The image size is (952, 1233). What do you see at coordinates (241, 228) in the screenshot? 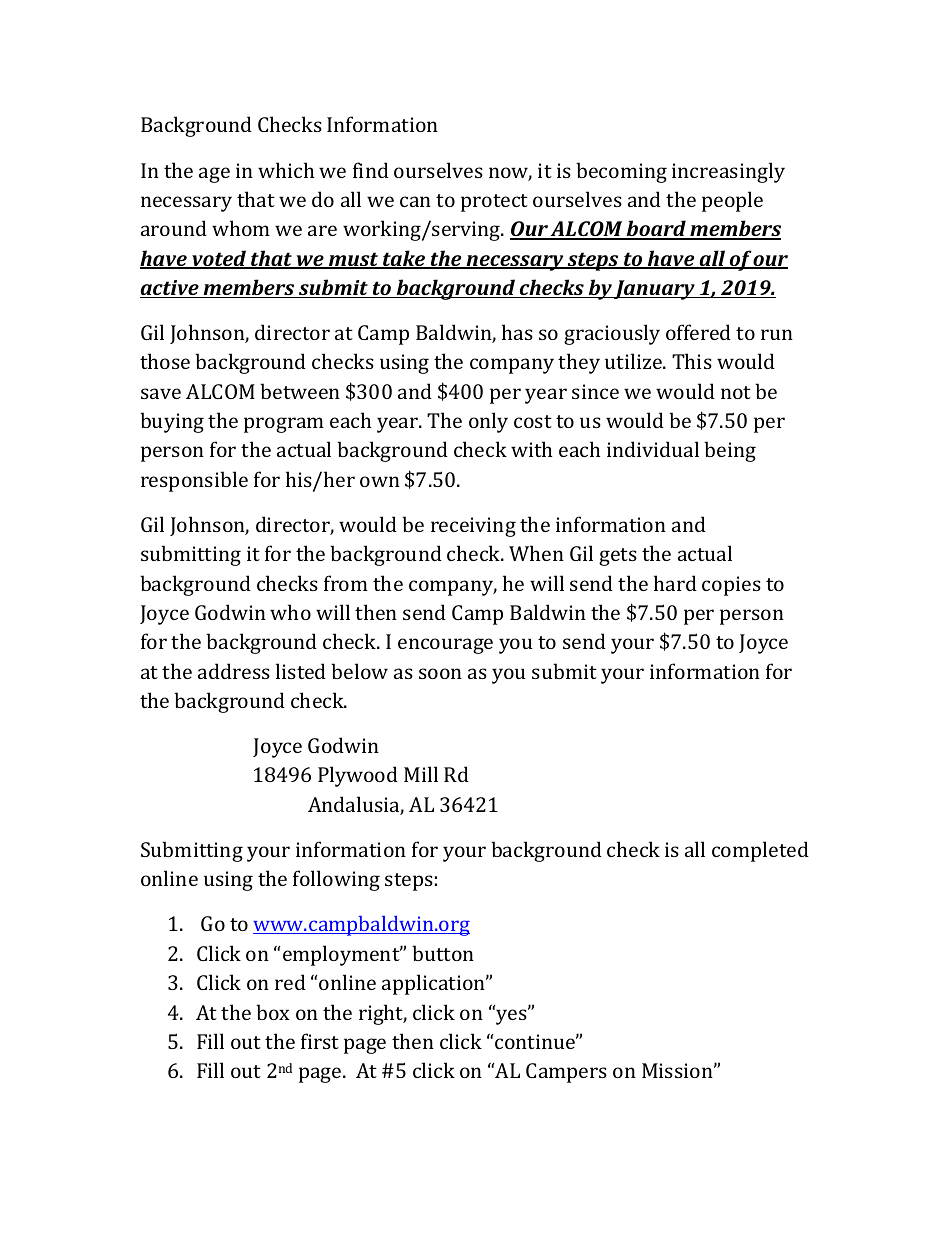
I see `whom` at bounding box center [241, 228].
